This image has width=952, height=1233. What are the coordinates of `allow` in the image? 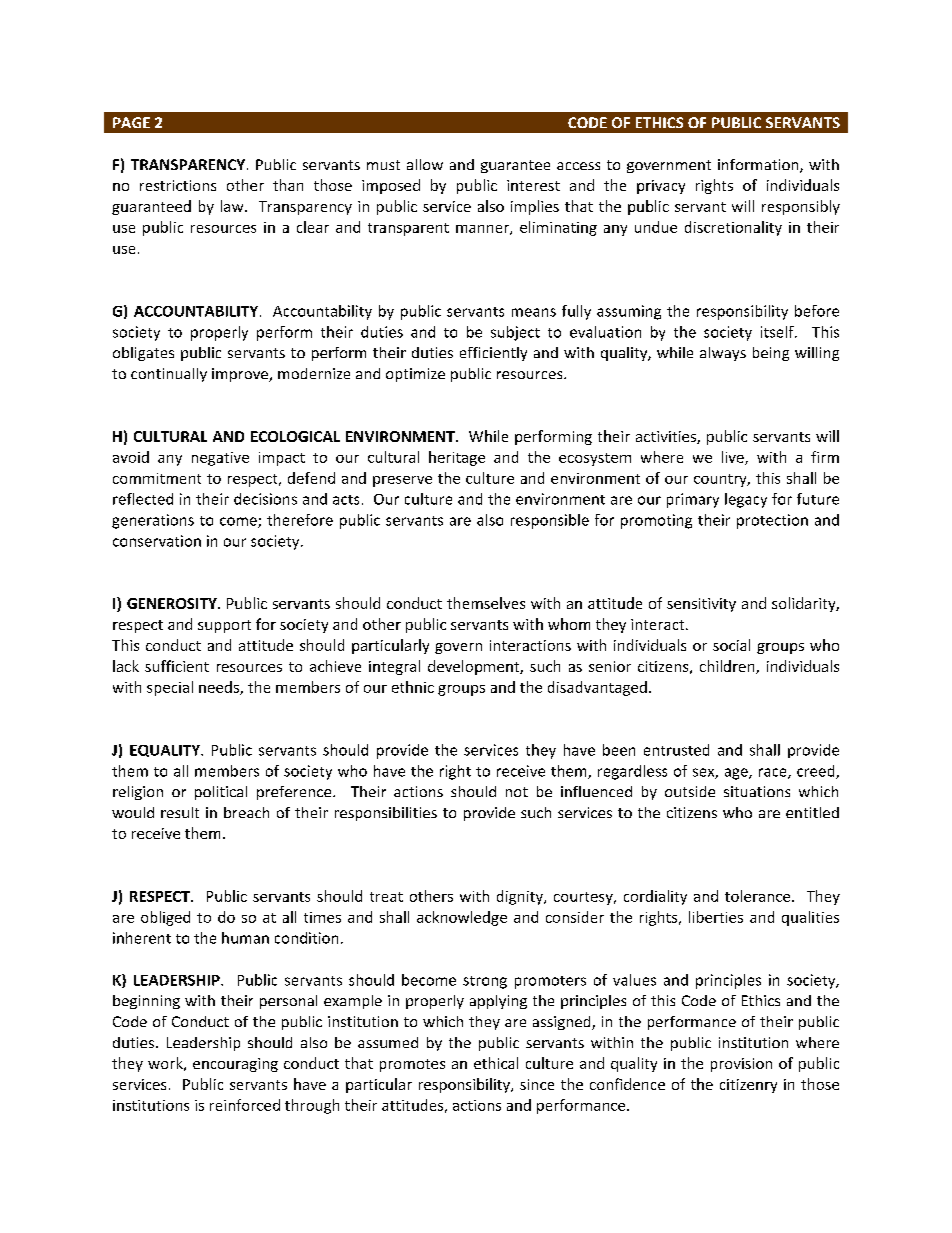 It's located at (425, 164).
